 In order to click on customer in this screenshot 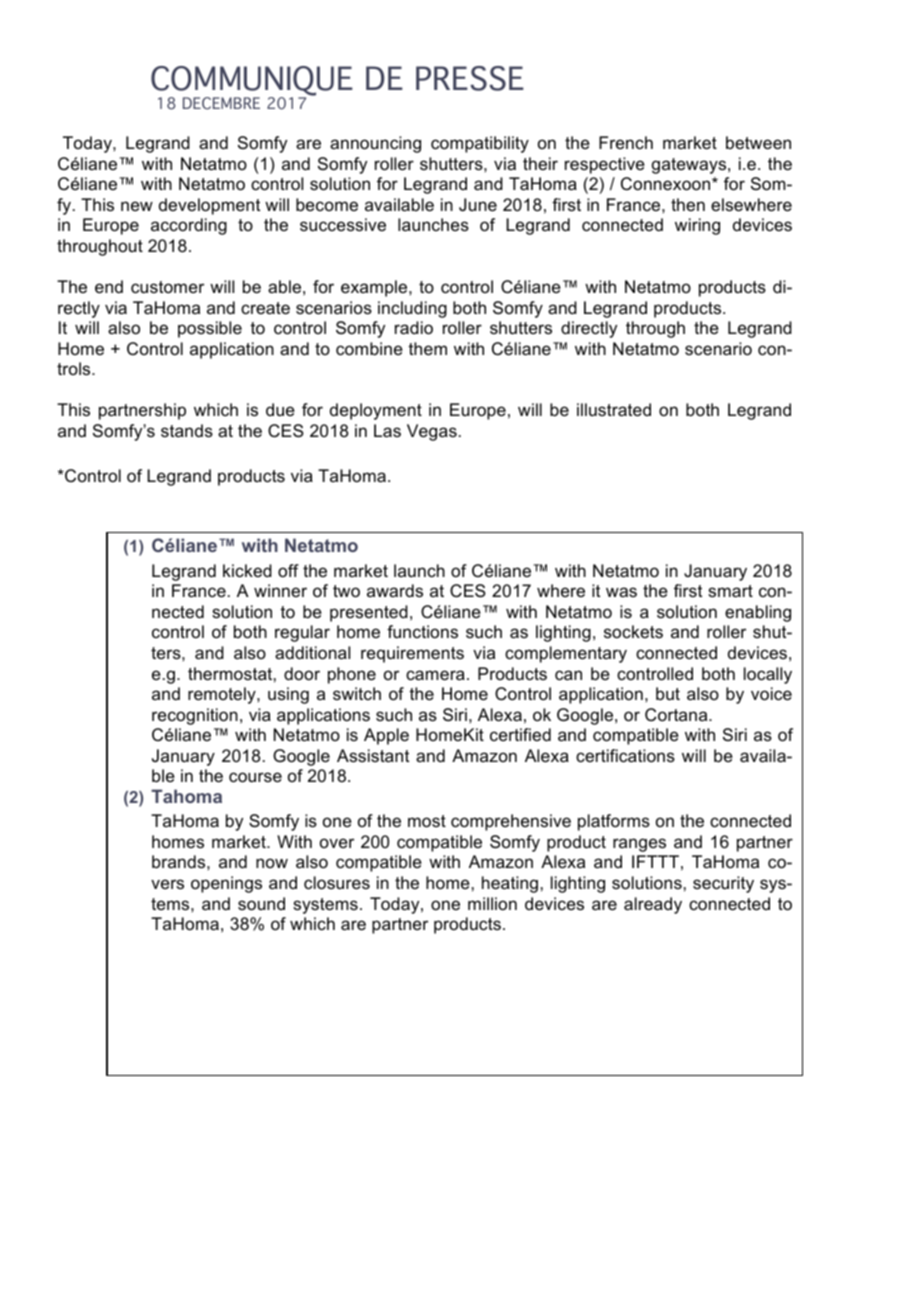, I will do `click(167, 287)`.
